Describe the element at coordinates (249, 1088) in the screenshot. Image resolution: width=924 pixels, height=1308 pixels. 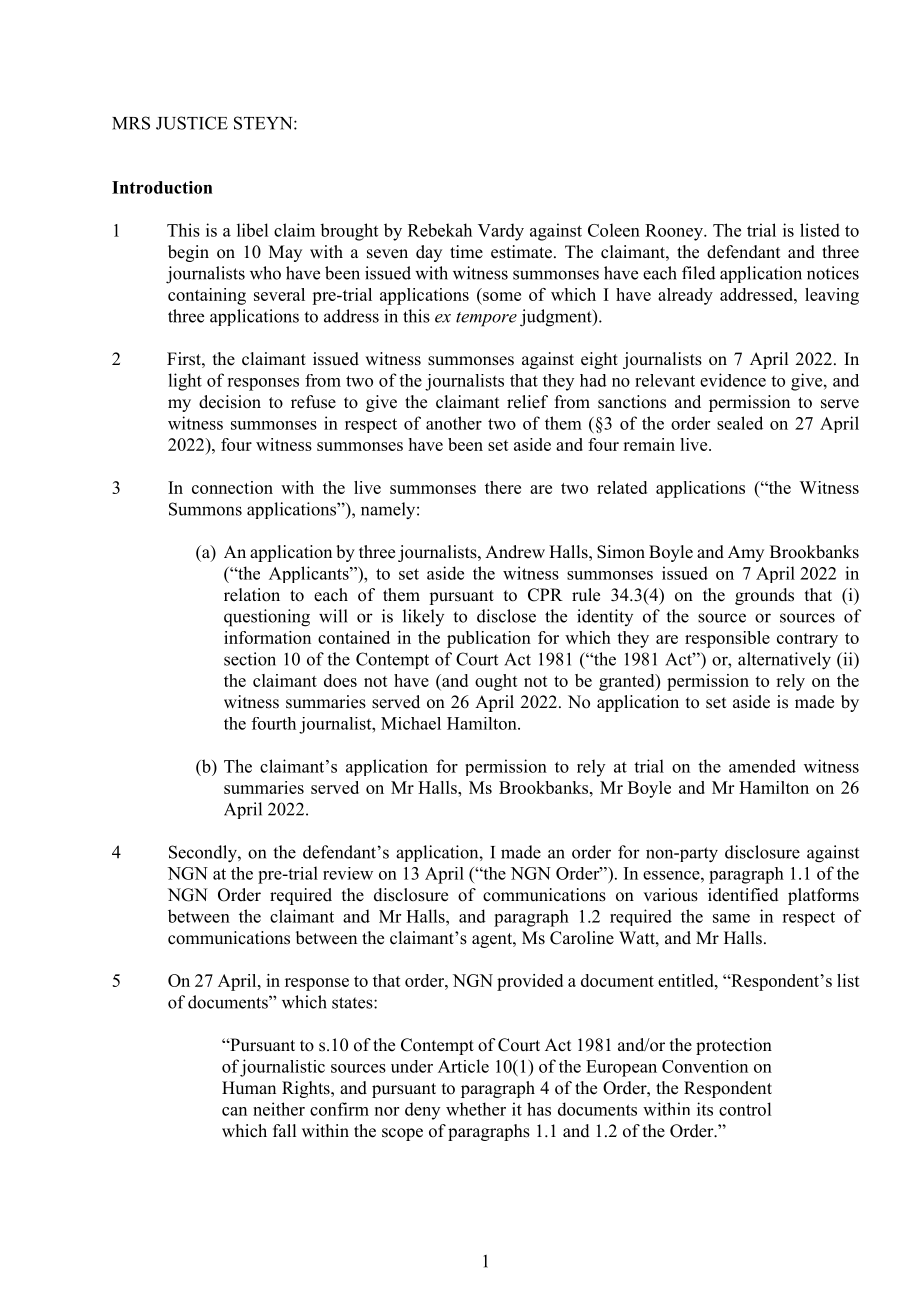
I see `Human` at that location.
